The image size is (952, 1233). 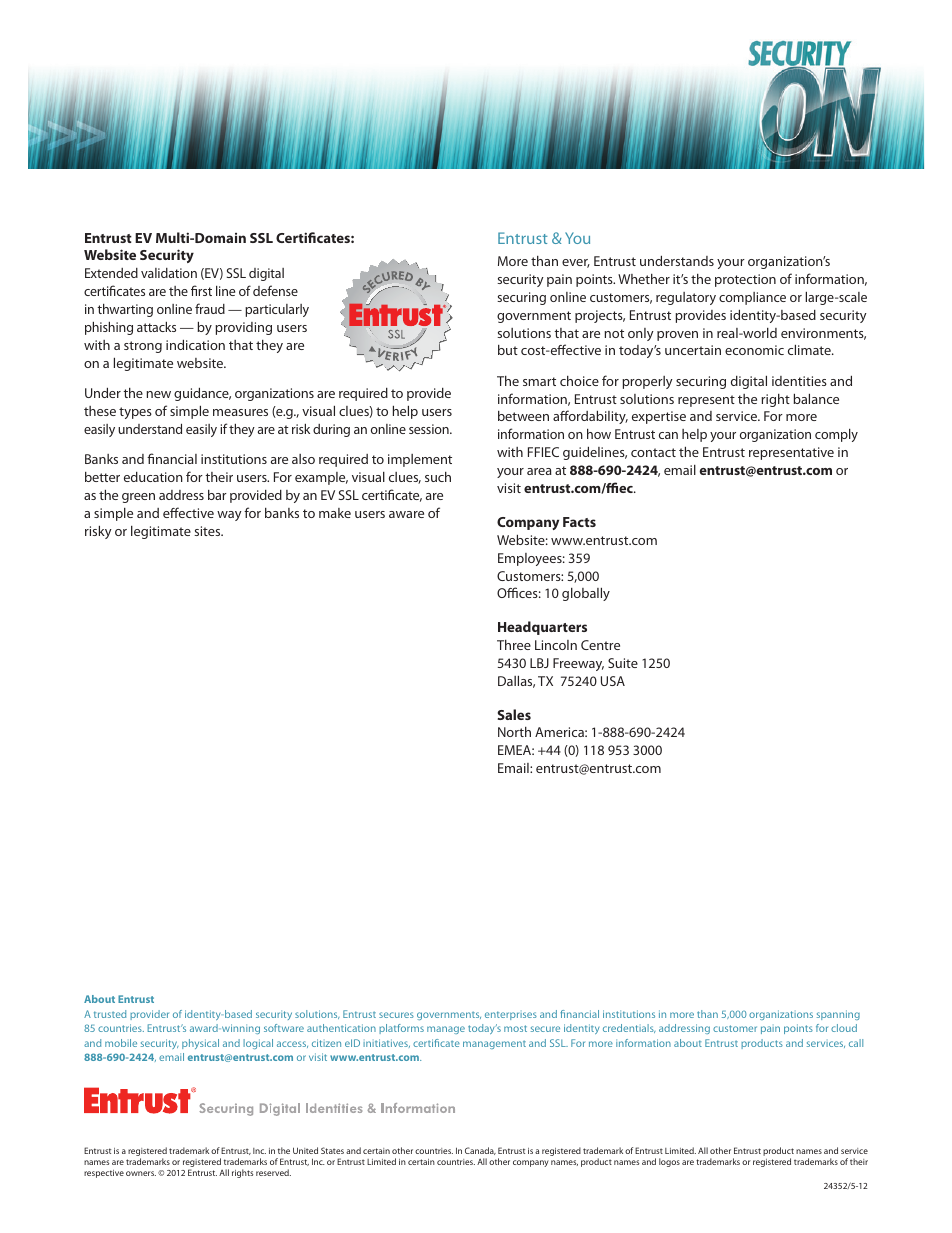 What do you see at coordinates (752, 298) in the screenshot?
I see `compliance` at bounding box center [752, 298].
